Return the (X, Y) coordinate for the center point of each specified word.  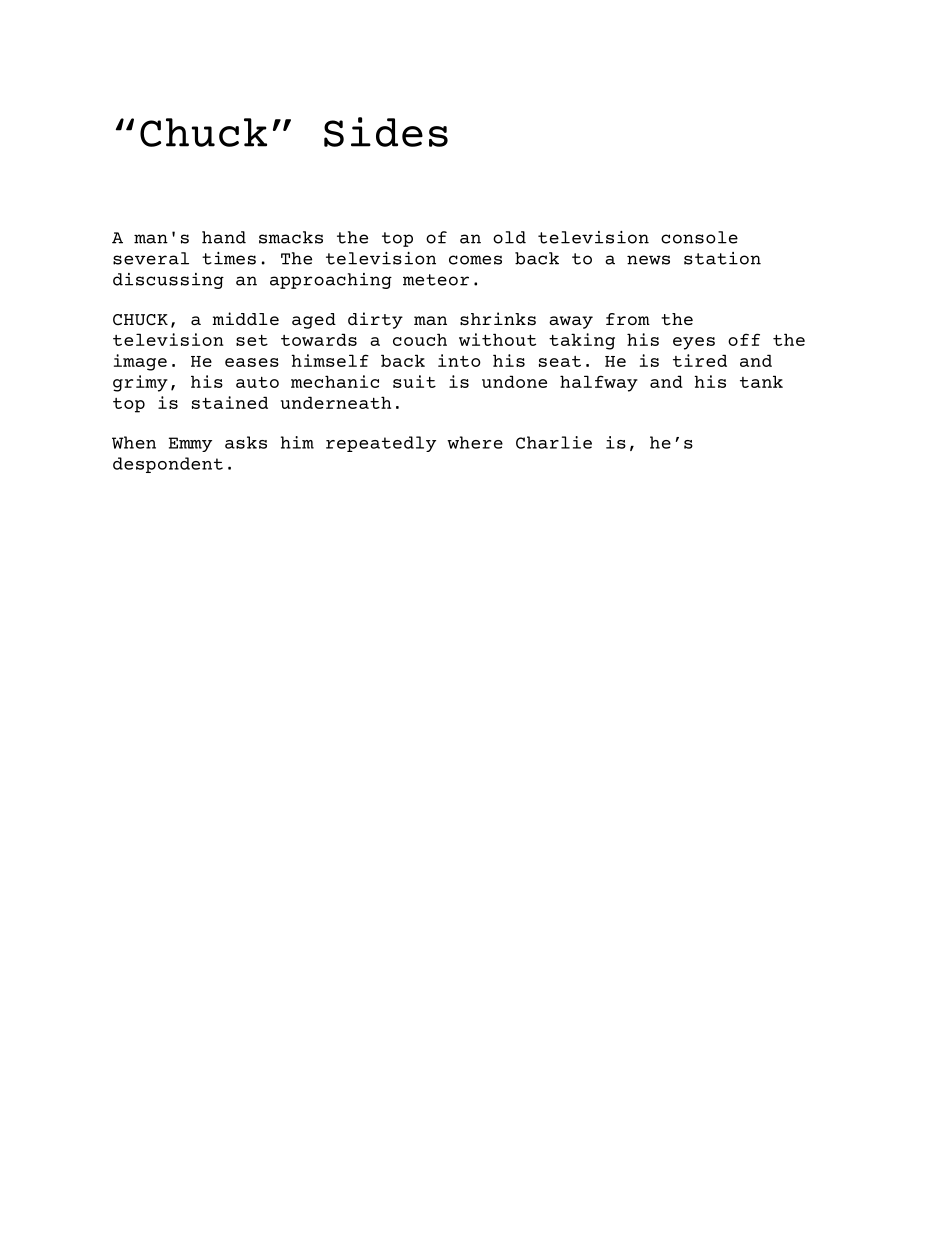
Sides (386, 132)
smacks (291, 237)
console (699, 237)
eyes (694, 343)
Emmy (190, 444)
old (509, 237)
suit (414, 381)
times (229, 258)
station (722, 258)
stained (230, 402)
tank (761, 381)
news (648, 260)
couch (420, 339)
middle (245, 318)
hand (224, 237)
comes (475, 260)
